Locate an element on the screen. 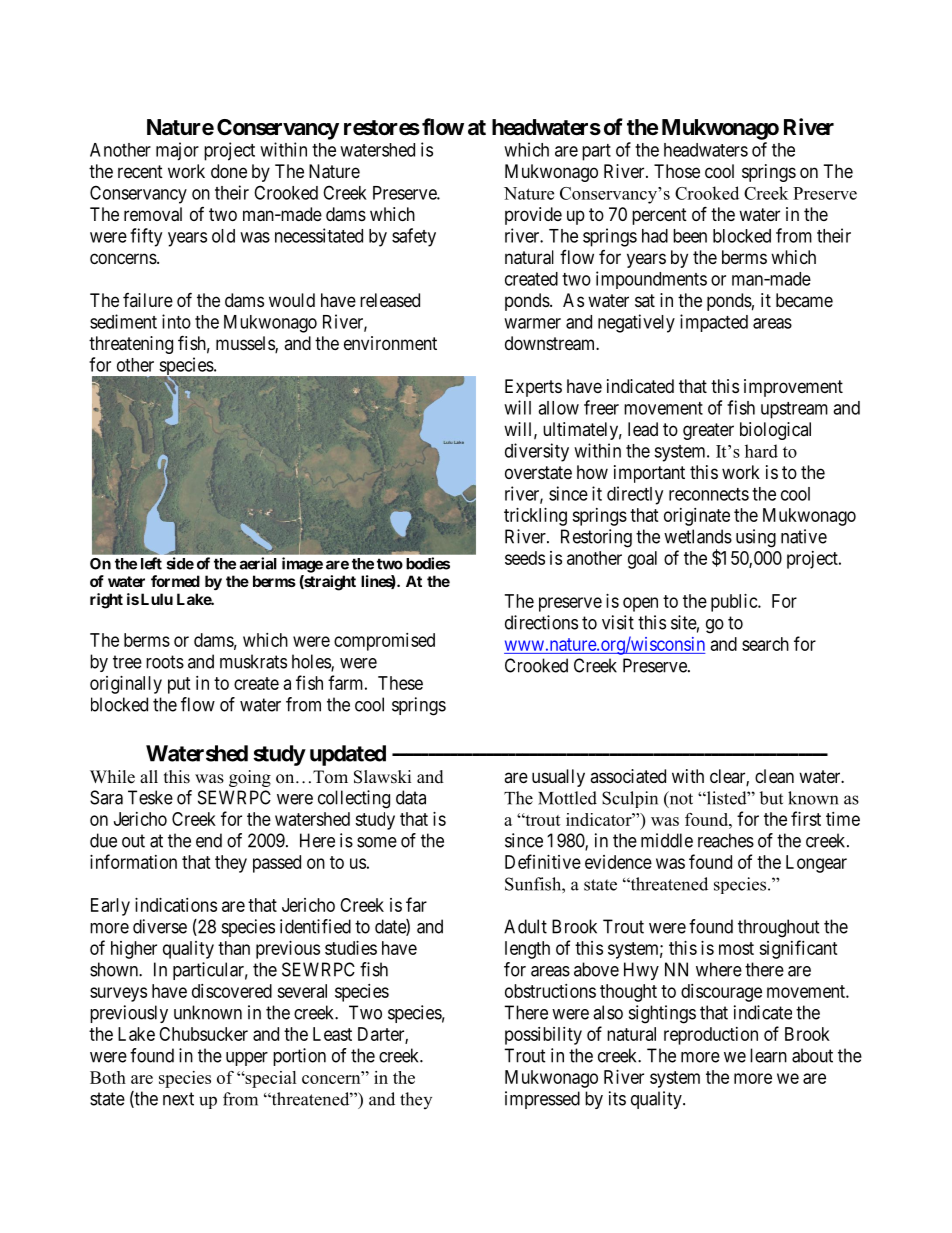  done is located at coordinates (229, 171).
